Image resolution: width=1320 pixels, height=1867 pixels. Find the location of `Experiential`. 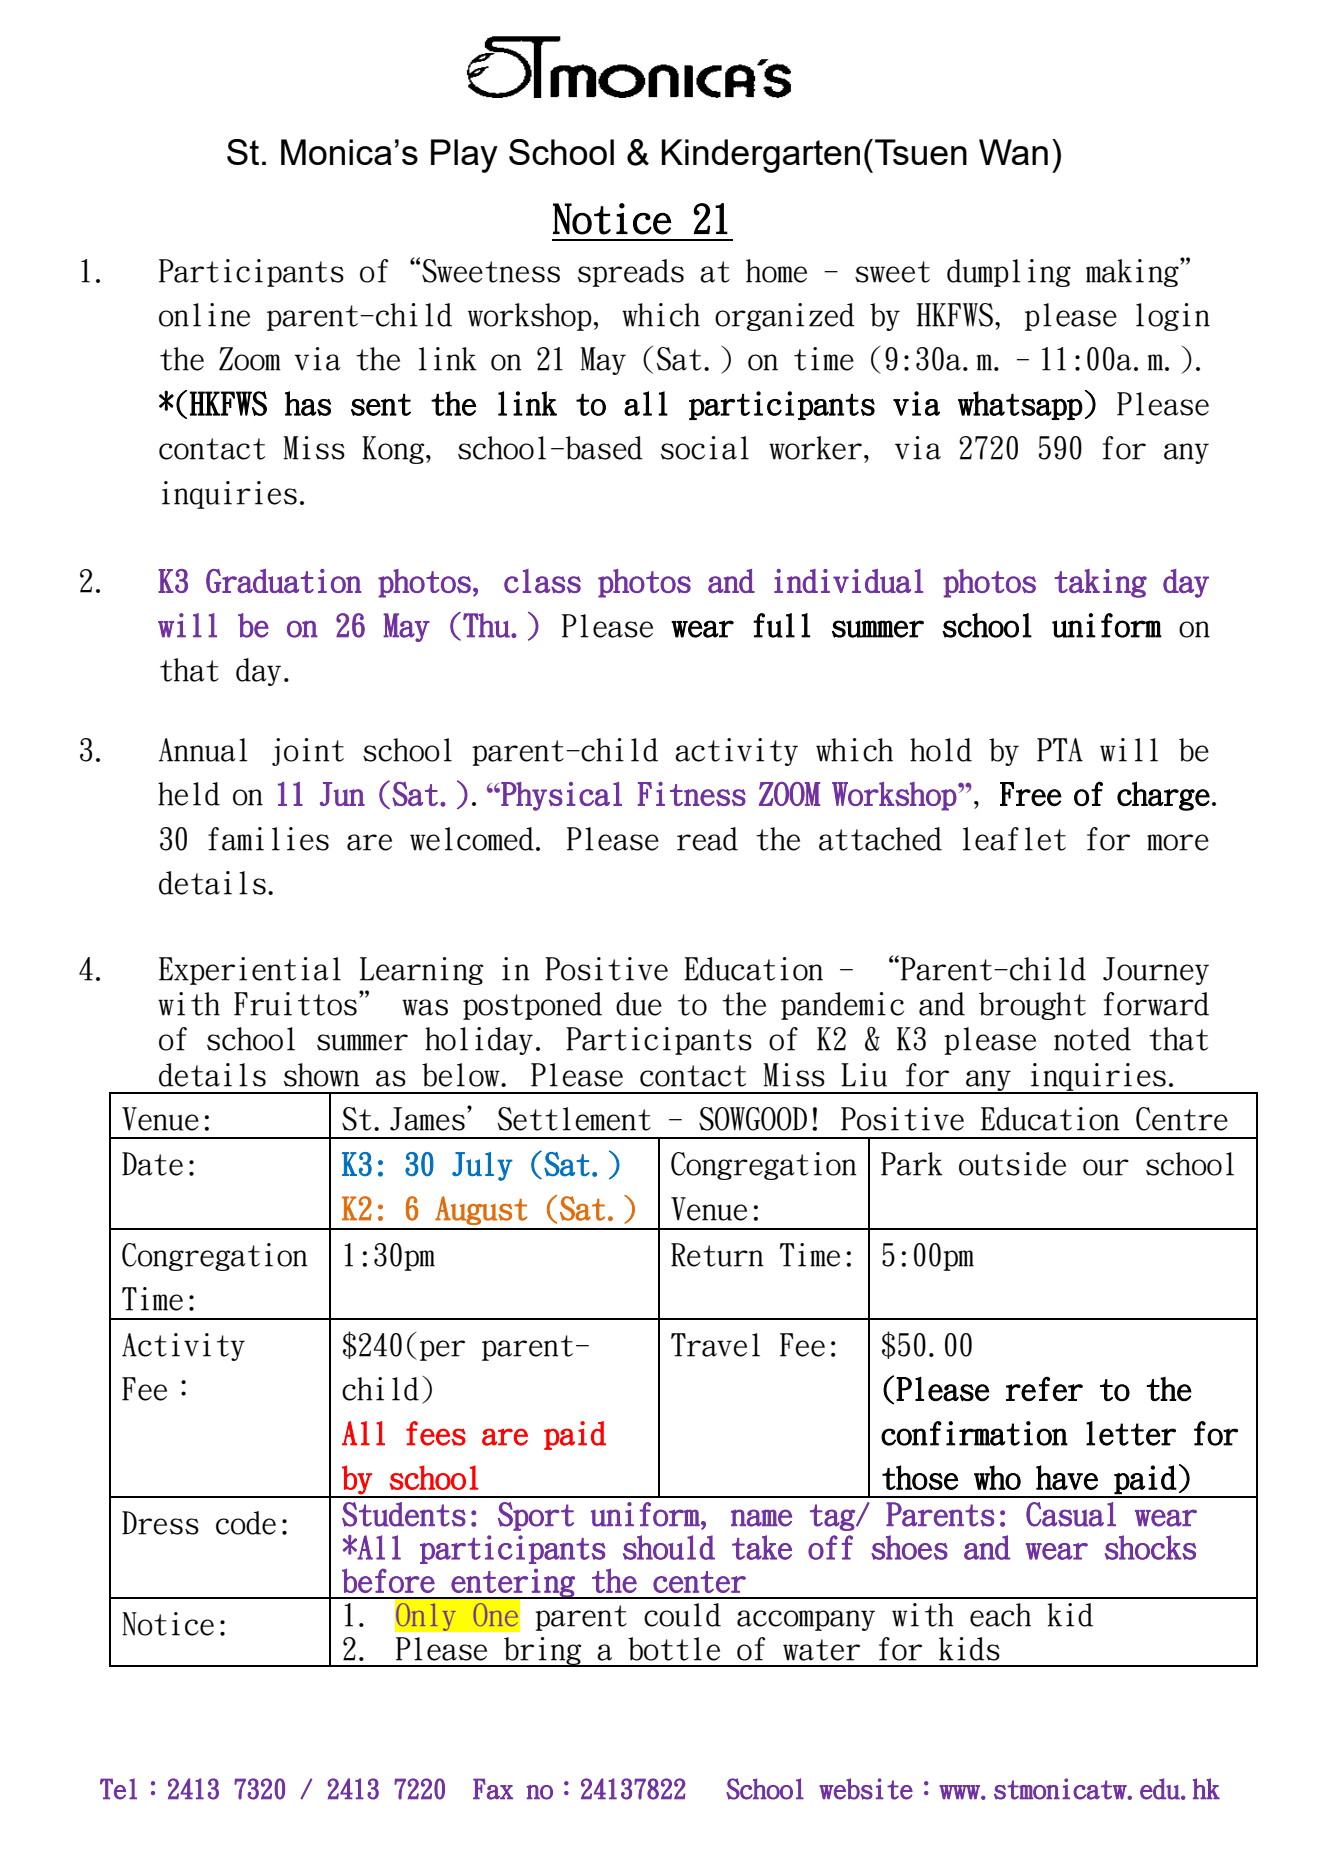

Experiential is located at coordinates (250, 971).
